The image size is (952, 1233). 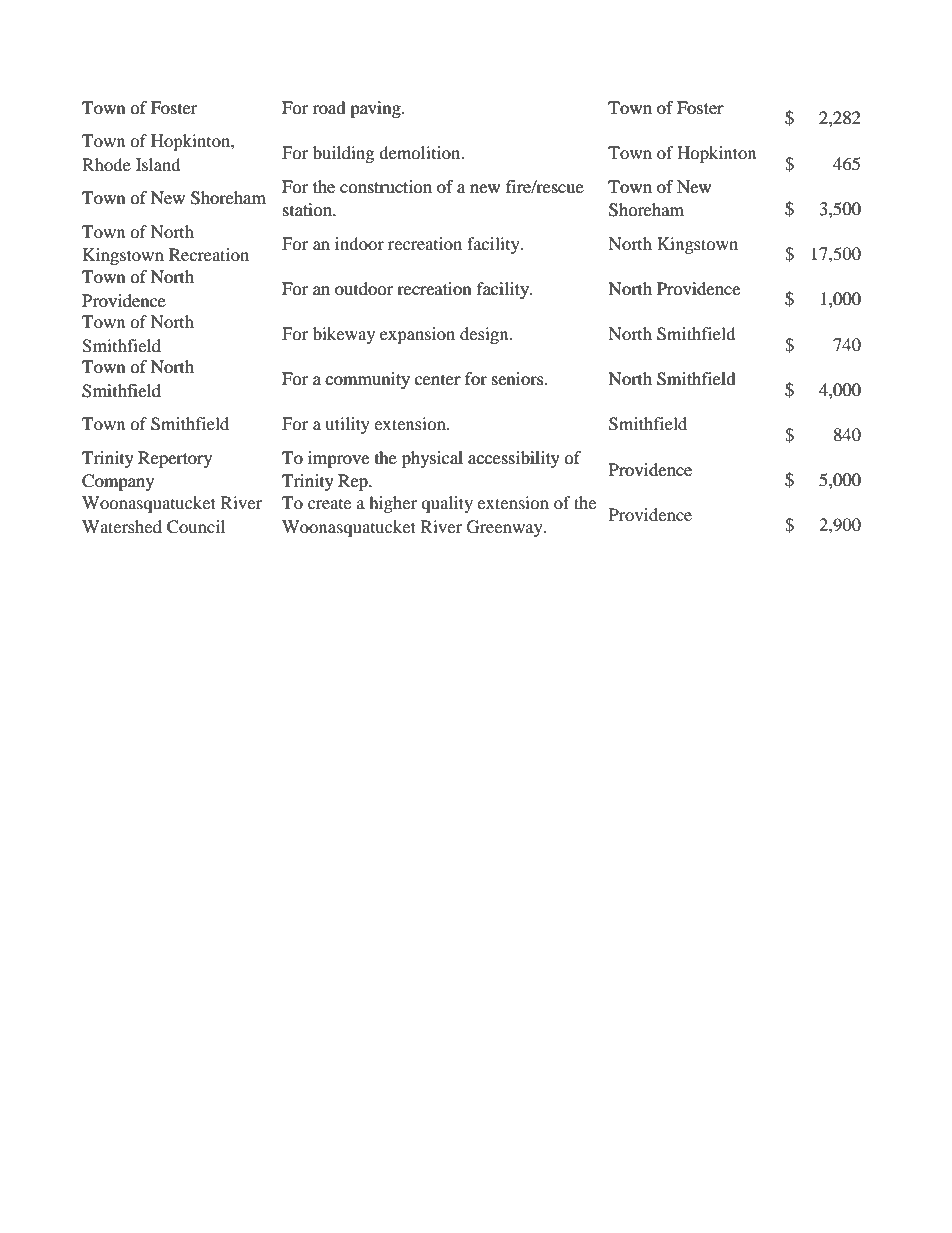 I want to click on community, so click(x=367, y=380).
